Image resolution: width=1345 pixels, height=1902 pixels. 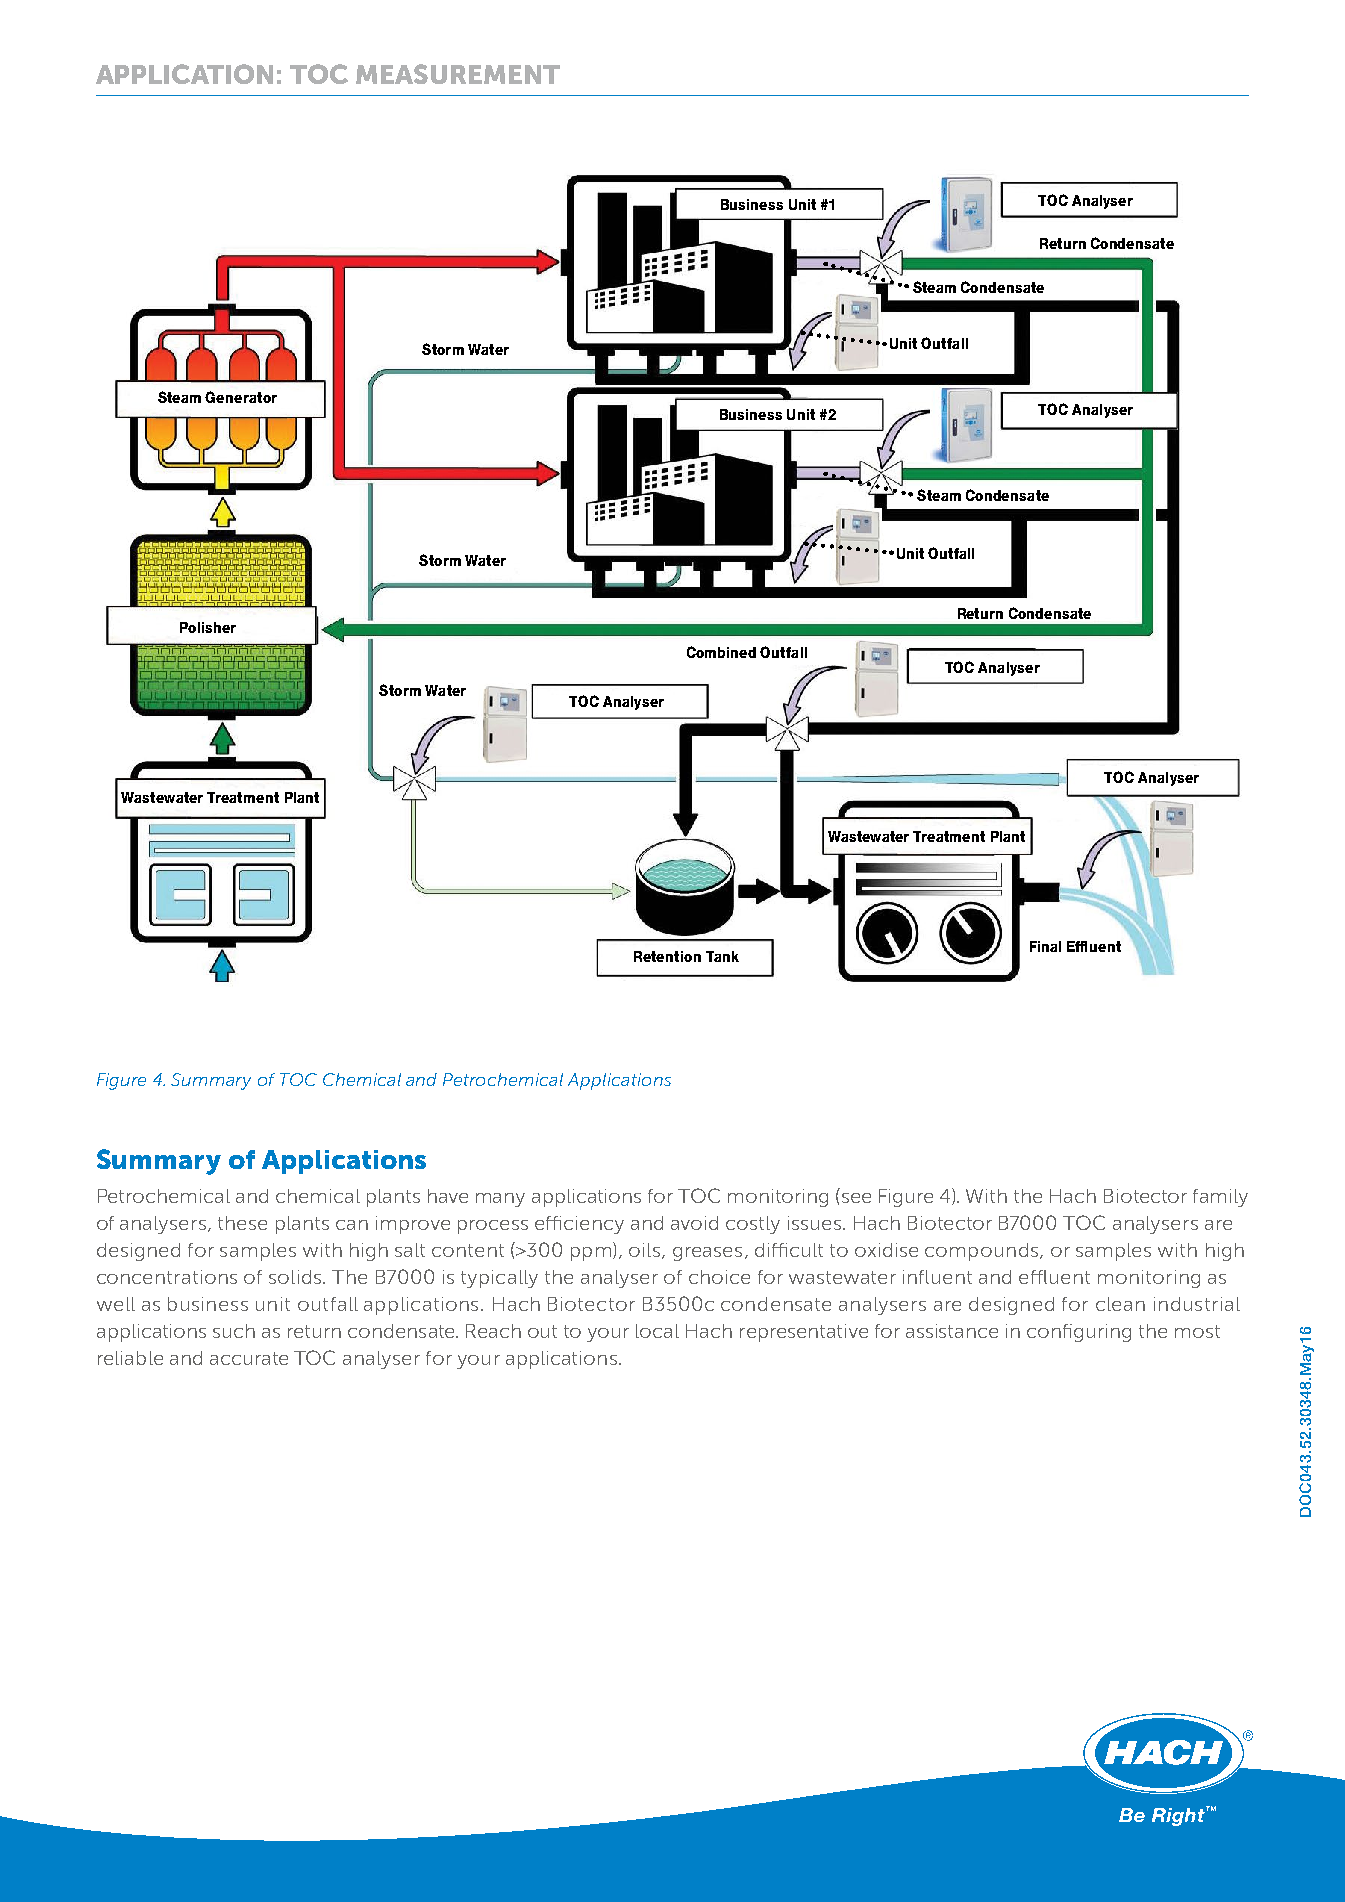 I want to click on local, so click(x=657, y=1331).
